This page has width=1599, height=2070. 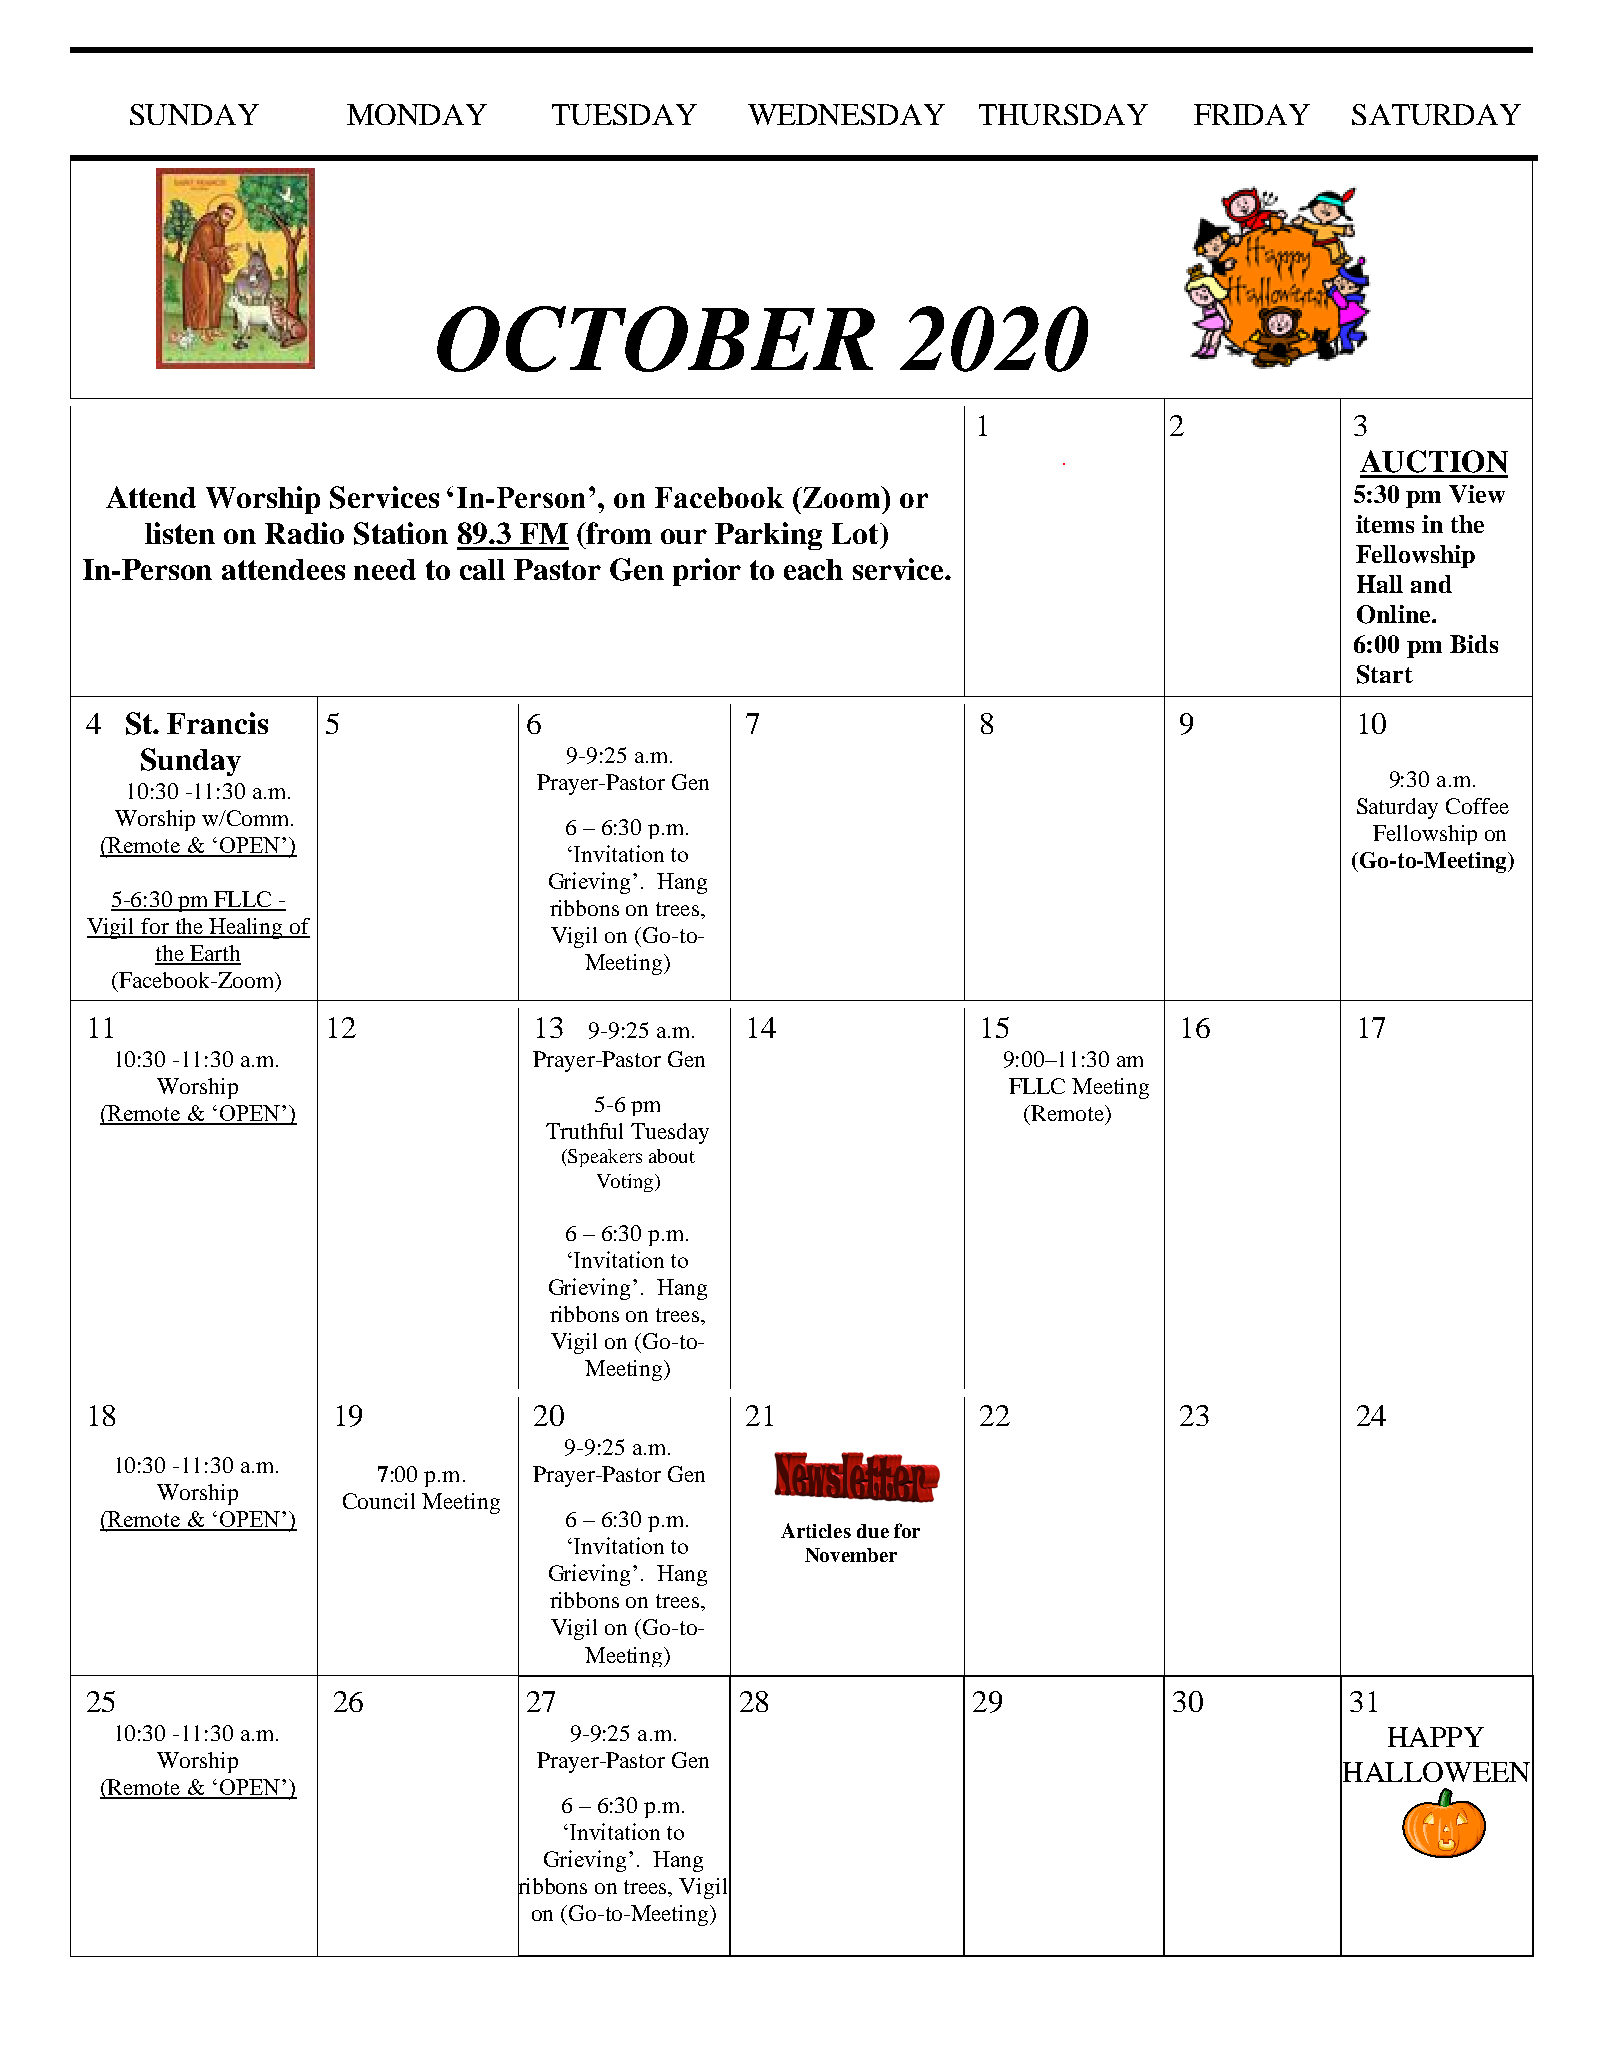 What do you see at coordinates (1477, 806) in the page?
I see `Coffee` at bounding box center [1477, 806].
